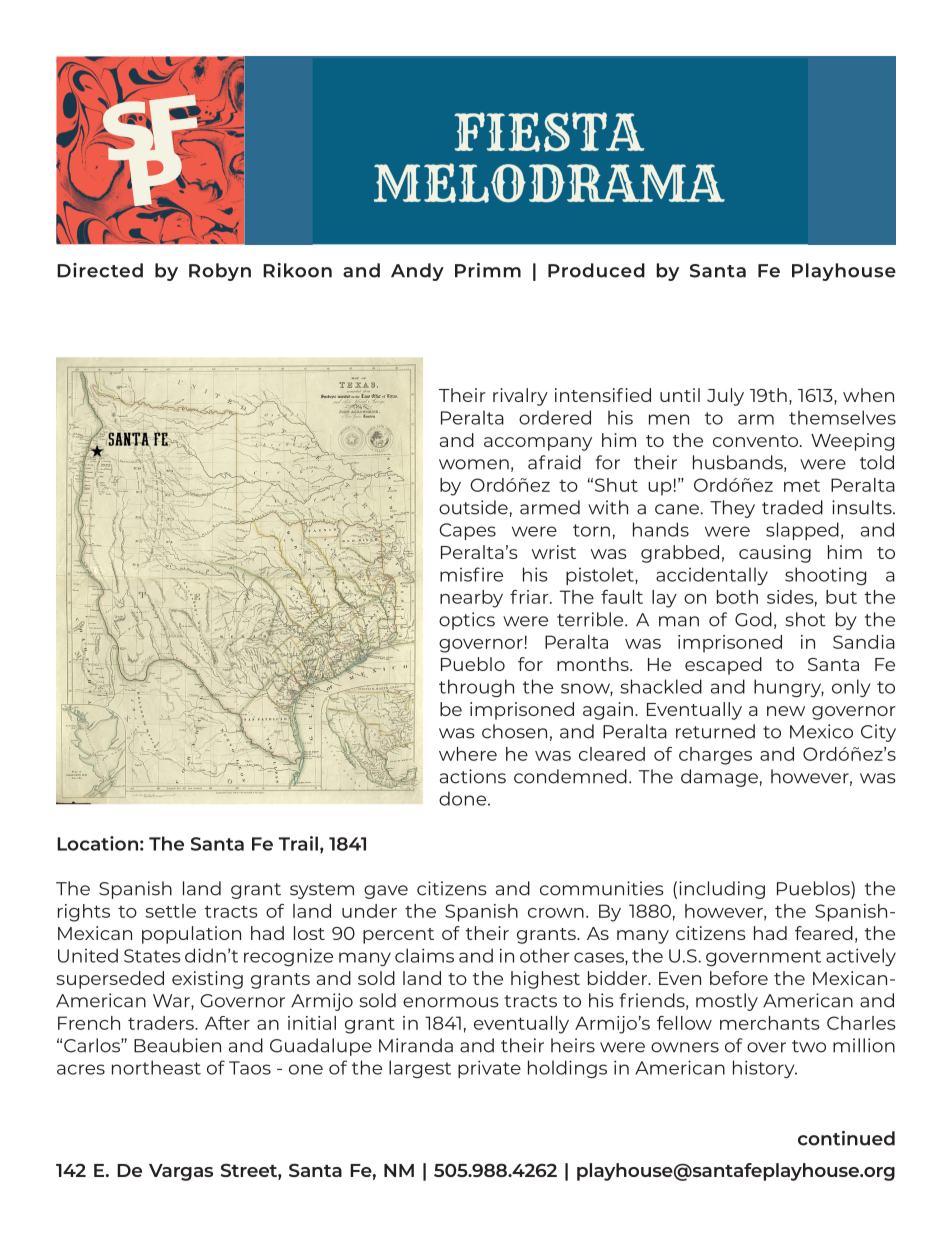  What do you see at coordinates (417, 272) in the screenshot?
I see `Andy` at bounding box center [417, 272].
